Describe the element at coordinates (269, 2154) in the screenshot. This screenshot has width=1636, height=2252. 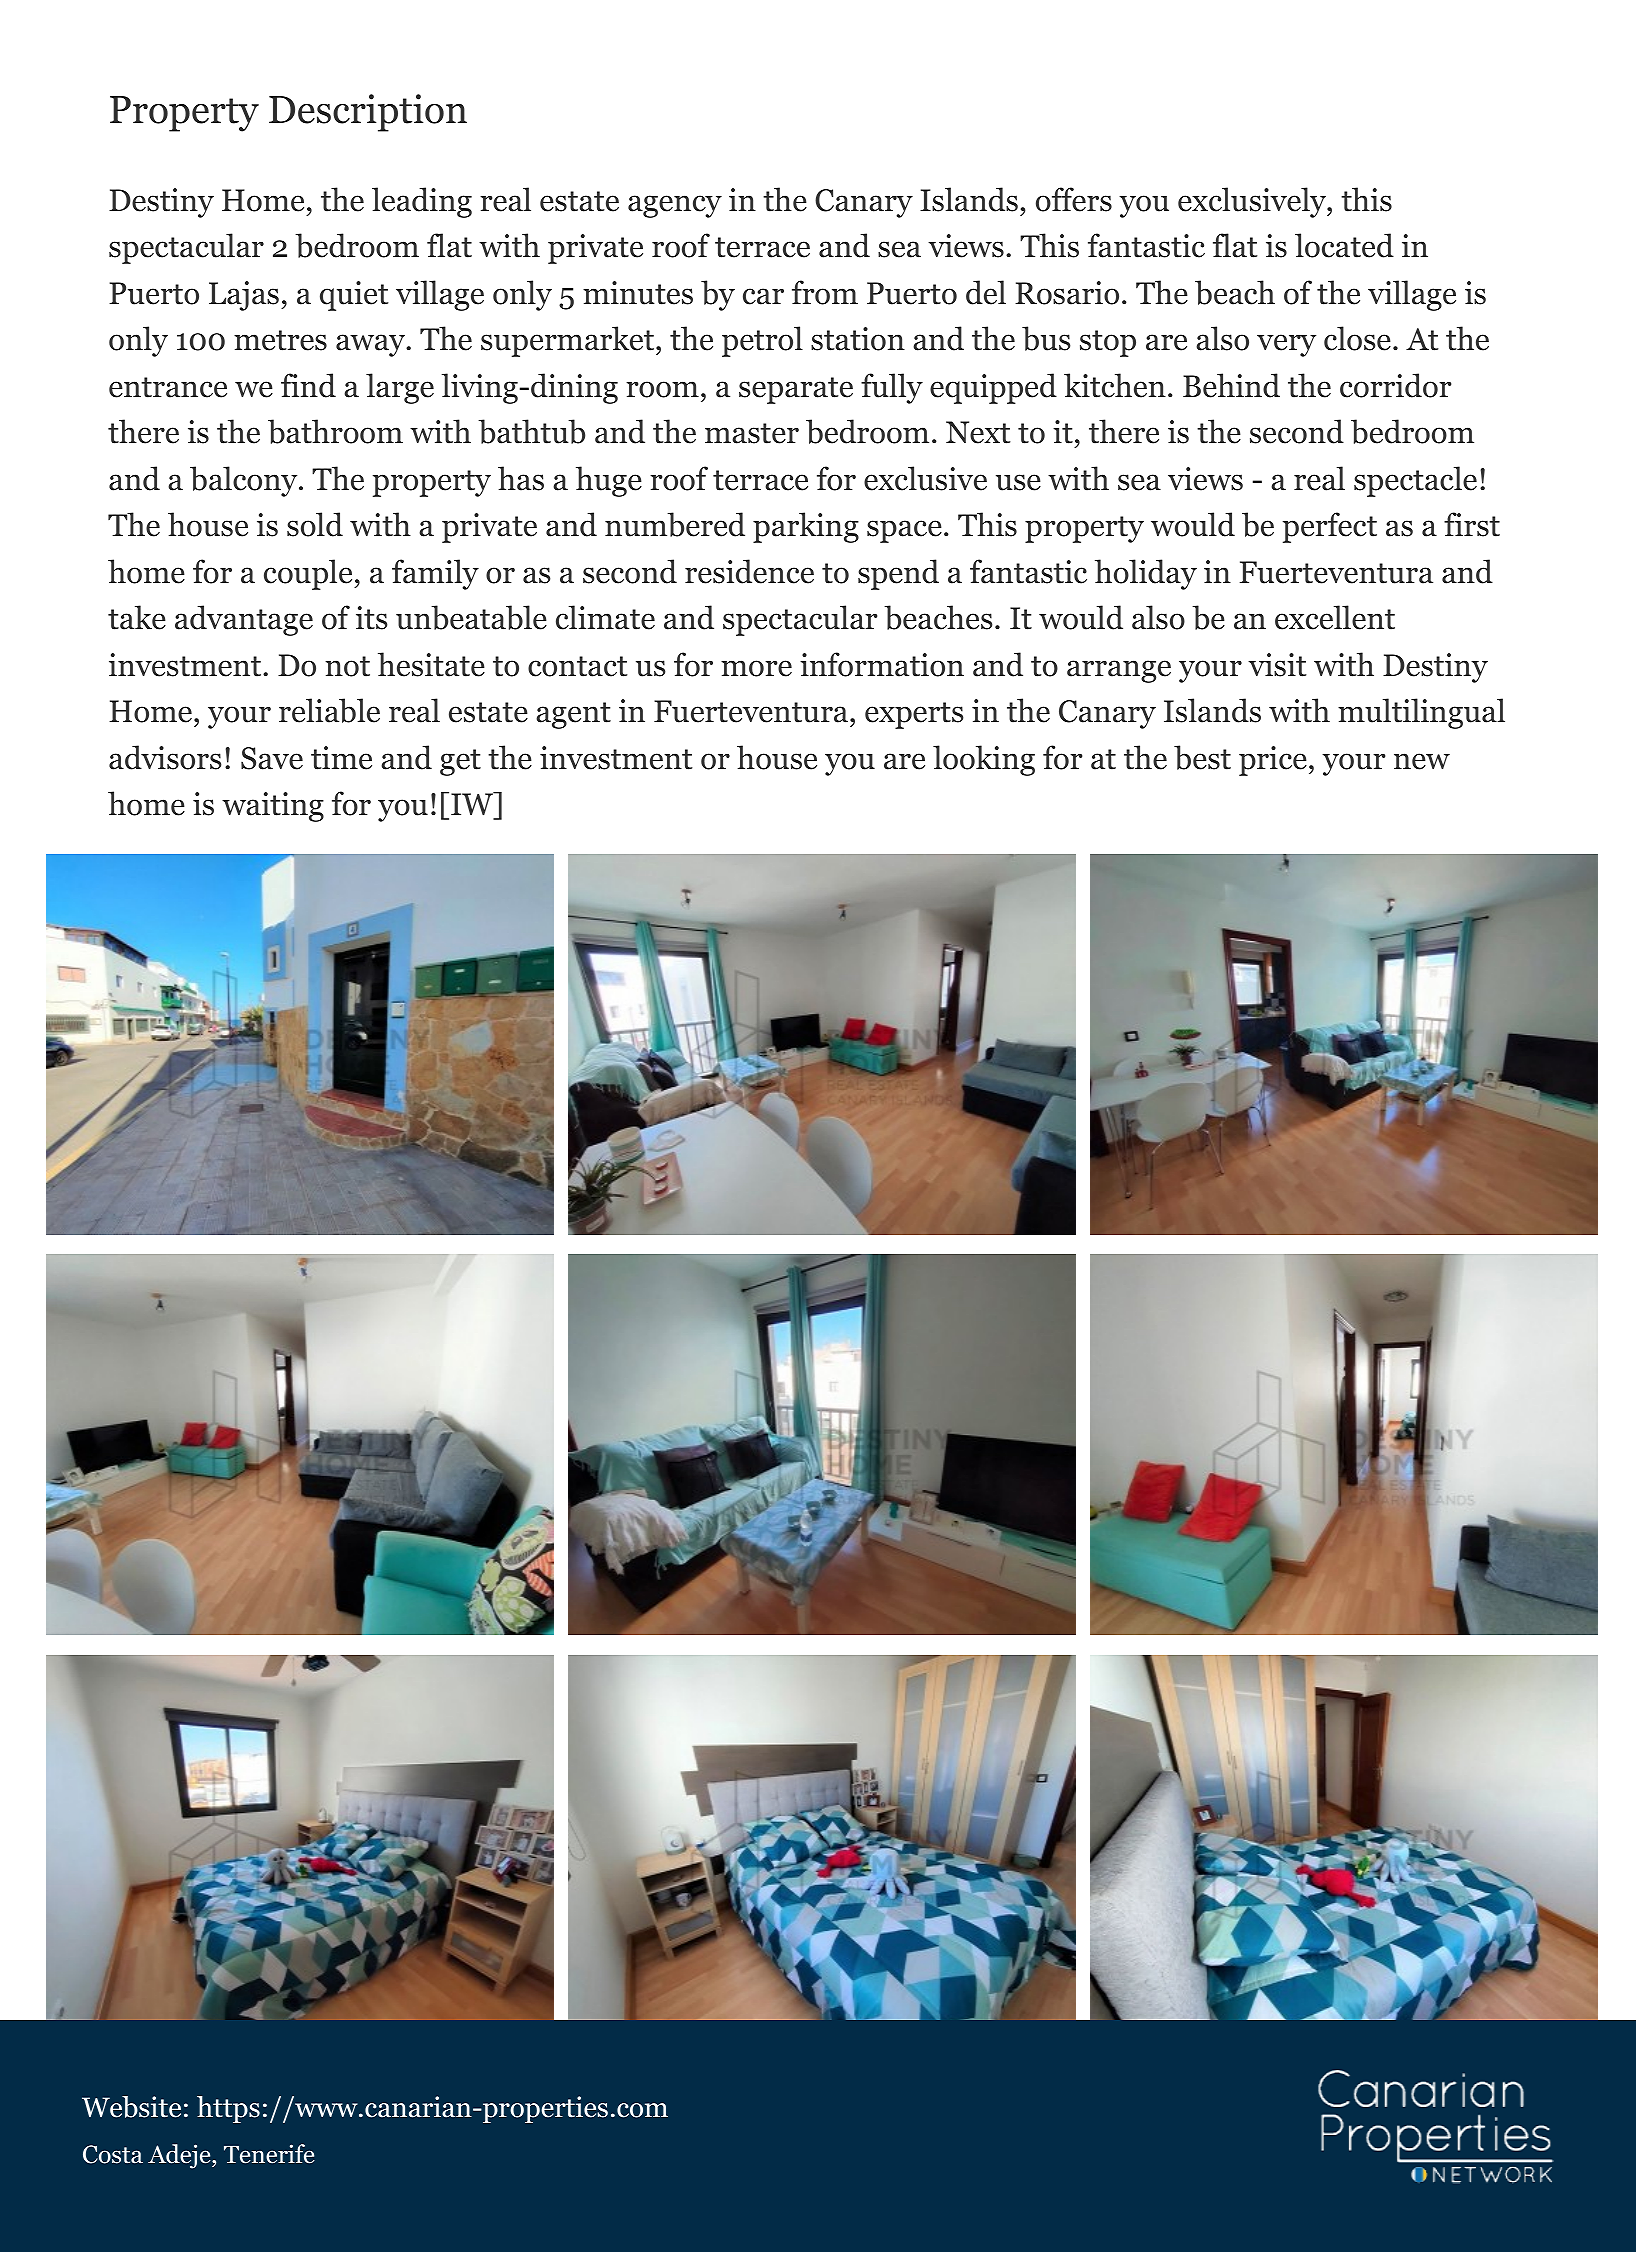
I see `Tenerife` at that location.
